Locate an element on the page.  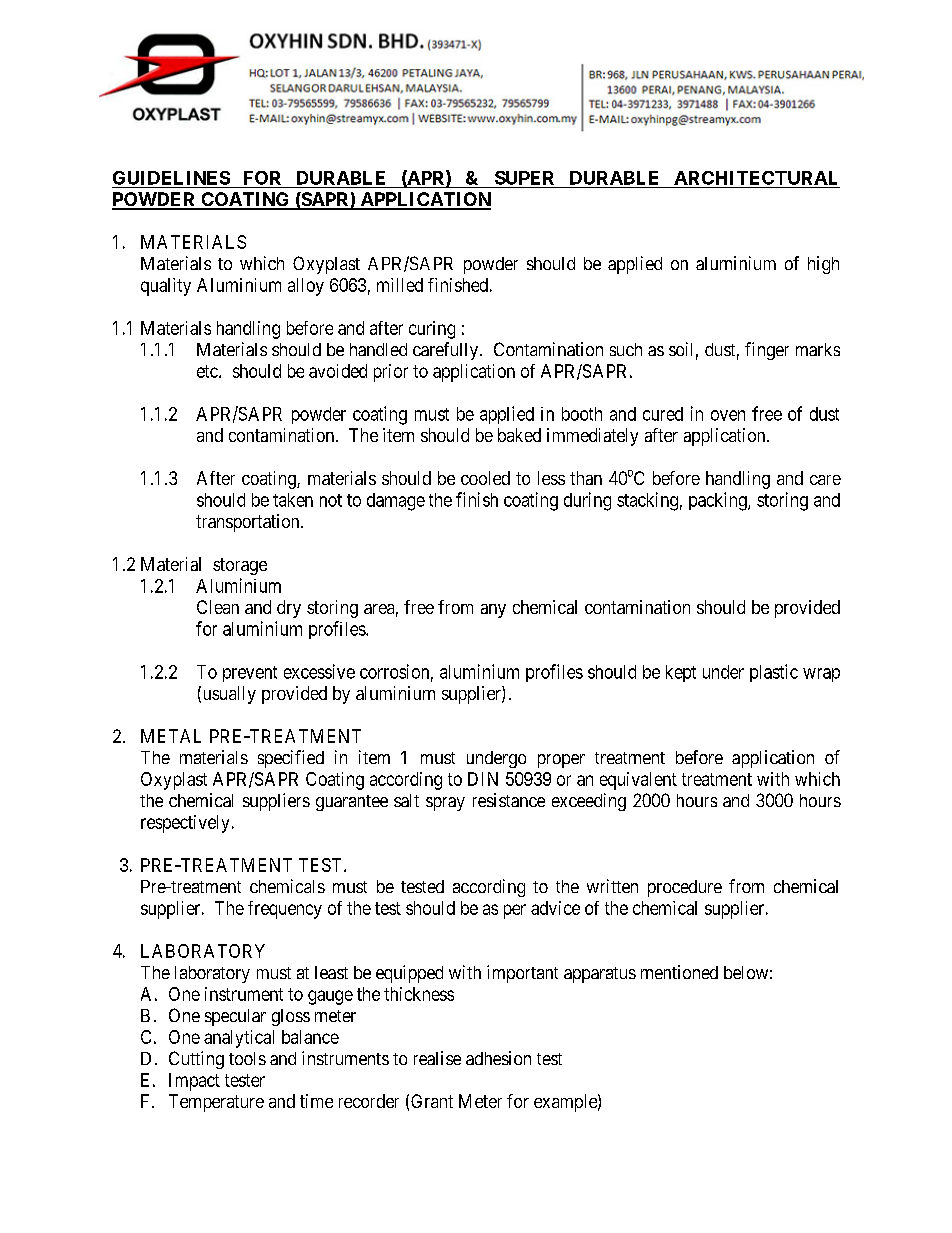
prevent is located at coordinates (250, 674).
